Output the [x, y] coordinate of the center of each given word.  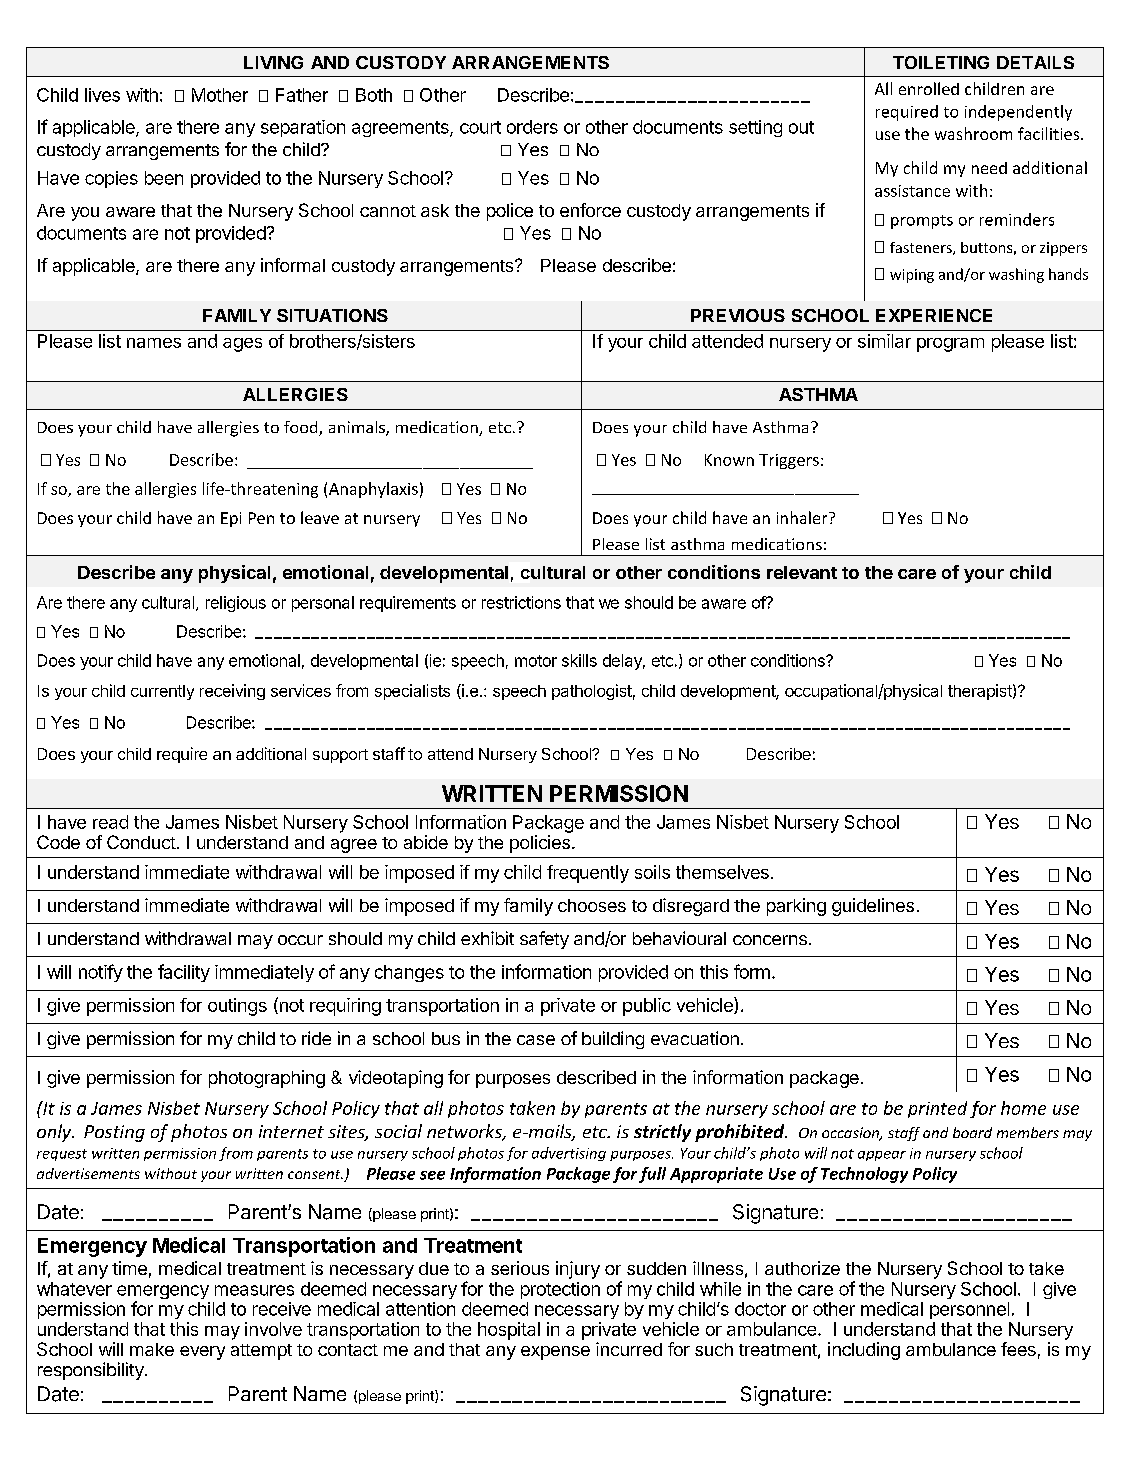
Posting [114, 1133]
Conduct [141, 842]
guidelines [873, 907]
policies [540, 844]
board [972, 1132]
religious [236, 604]
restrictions [521, 602]
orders [532, 127]
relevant [802, 572]
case [536, 1040]
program [950, 345]
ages [242, 345]
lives [102, 95]
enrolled [929, 88]
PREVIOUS [738, 315]
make [152, 1349]
